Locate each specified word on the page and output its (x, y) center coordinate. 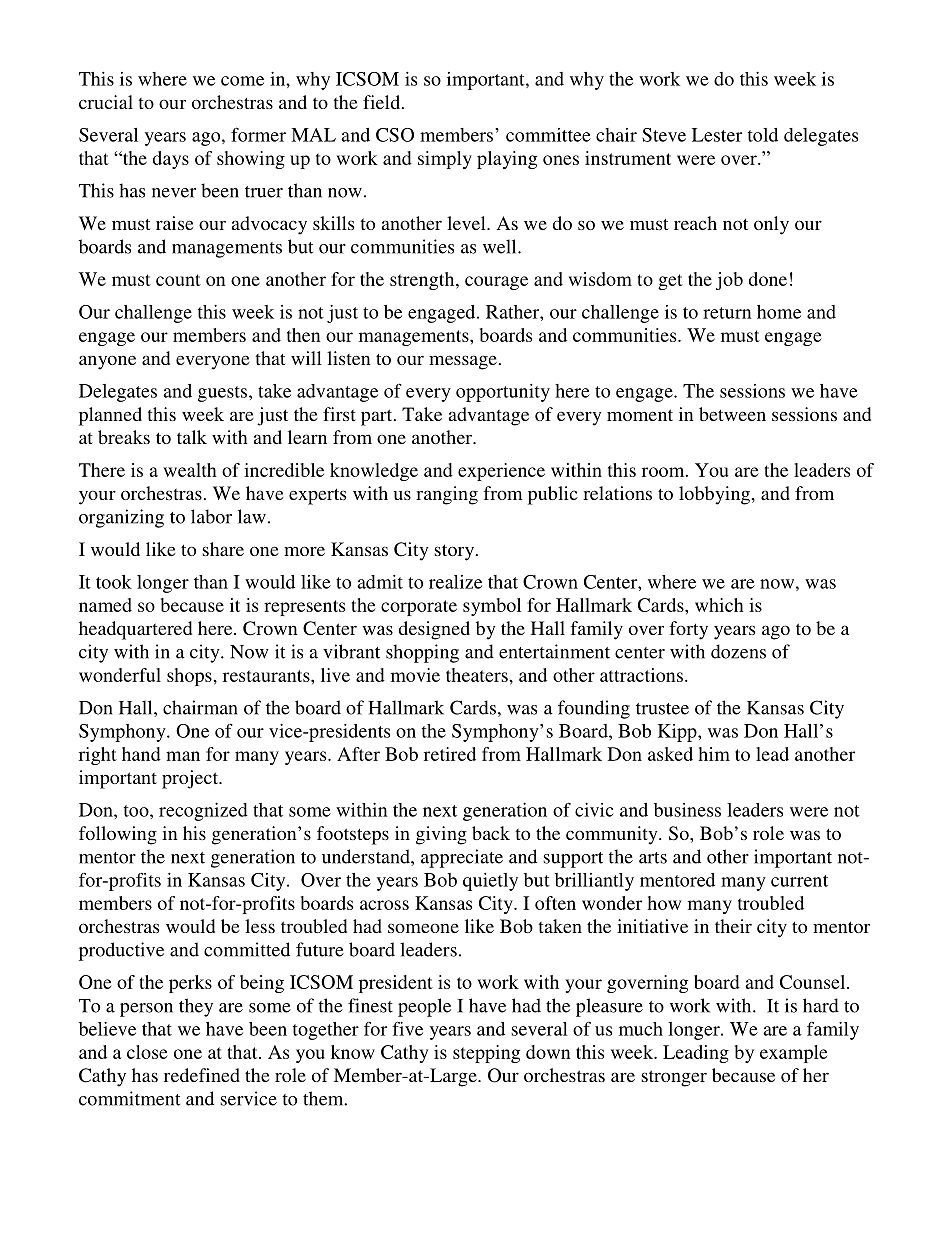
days (171, 160)
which (719, 605)
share (223, 549)
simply (445, 160)
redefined (202, 1075)
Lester (717, 135)
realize (455, 582)
